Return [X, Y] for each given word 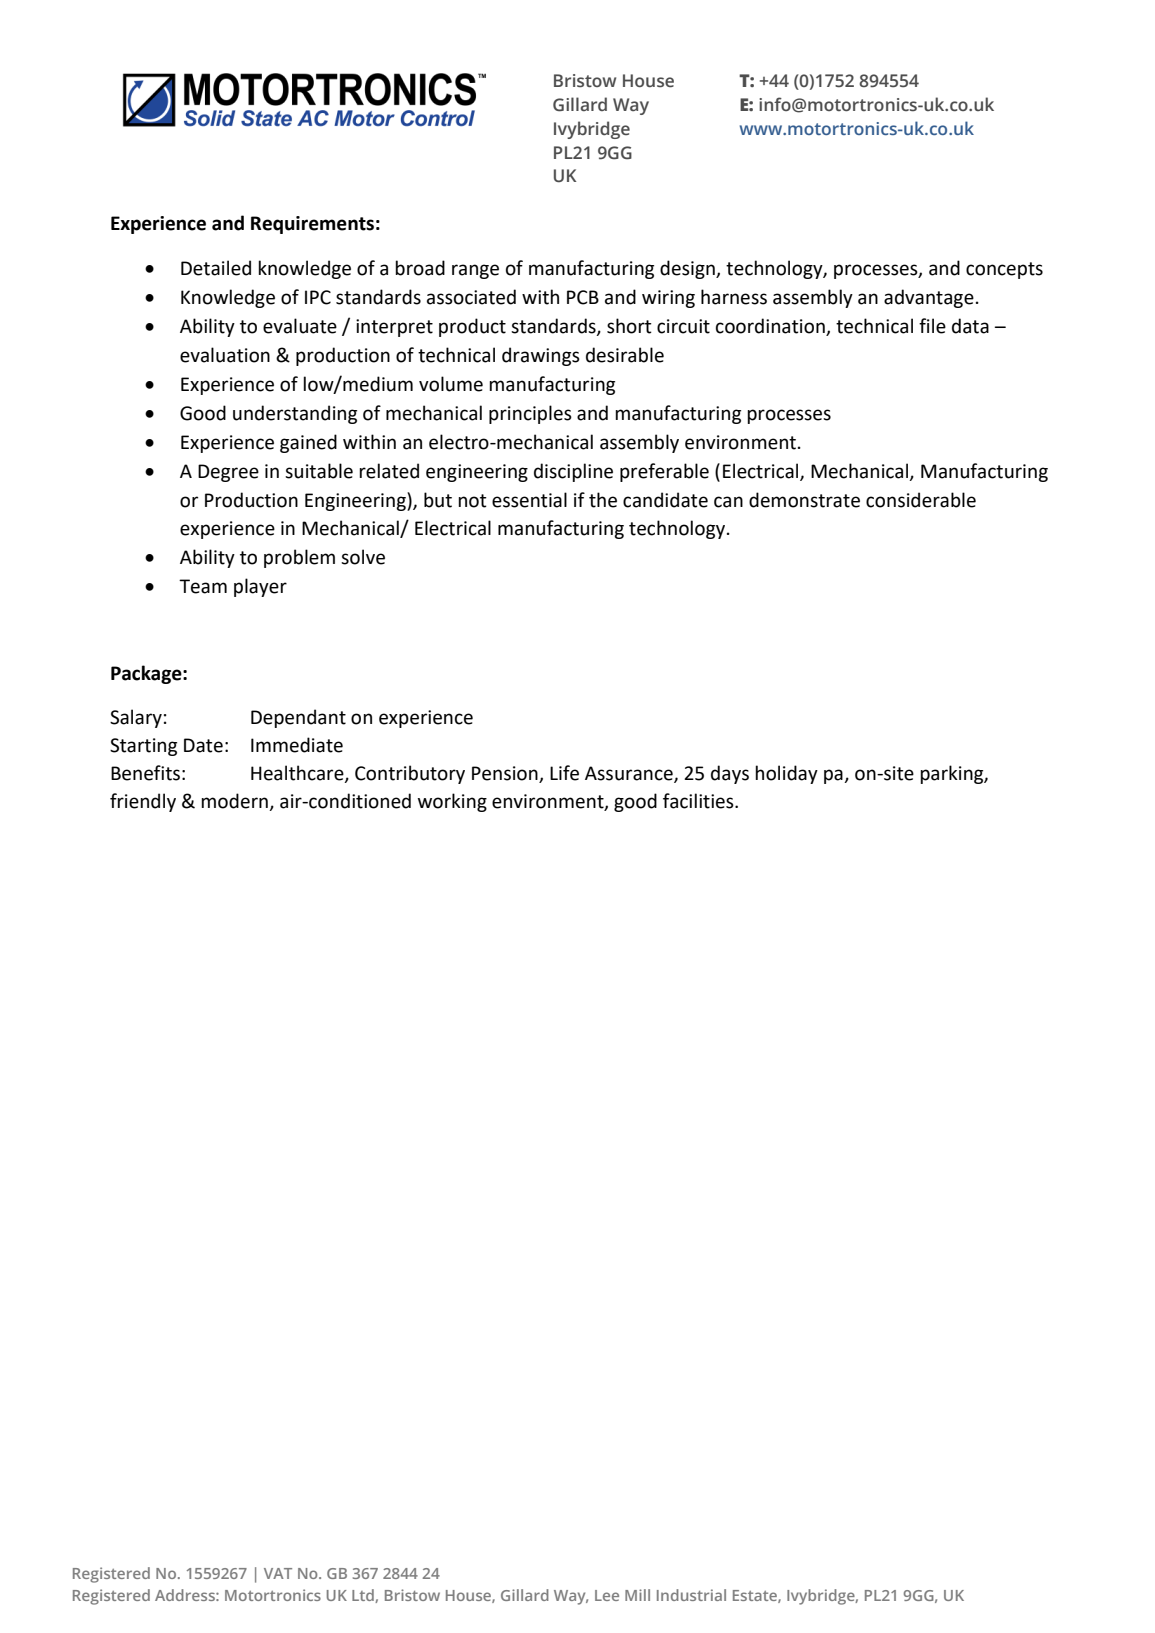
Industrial [691, 1595]
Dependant [298, 718]
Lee [607, 1595]
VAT [278, 1573]
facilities [699, 801]
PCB [583, 297]
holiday [786, 774]
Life [564, 773]
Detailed [216, 268]
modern [235, 802]
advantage [929, 298]
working [452, 802]
